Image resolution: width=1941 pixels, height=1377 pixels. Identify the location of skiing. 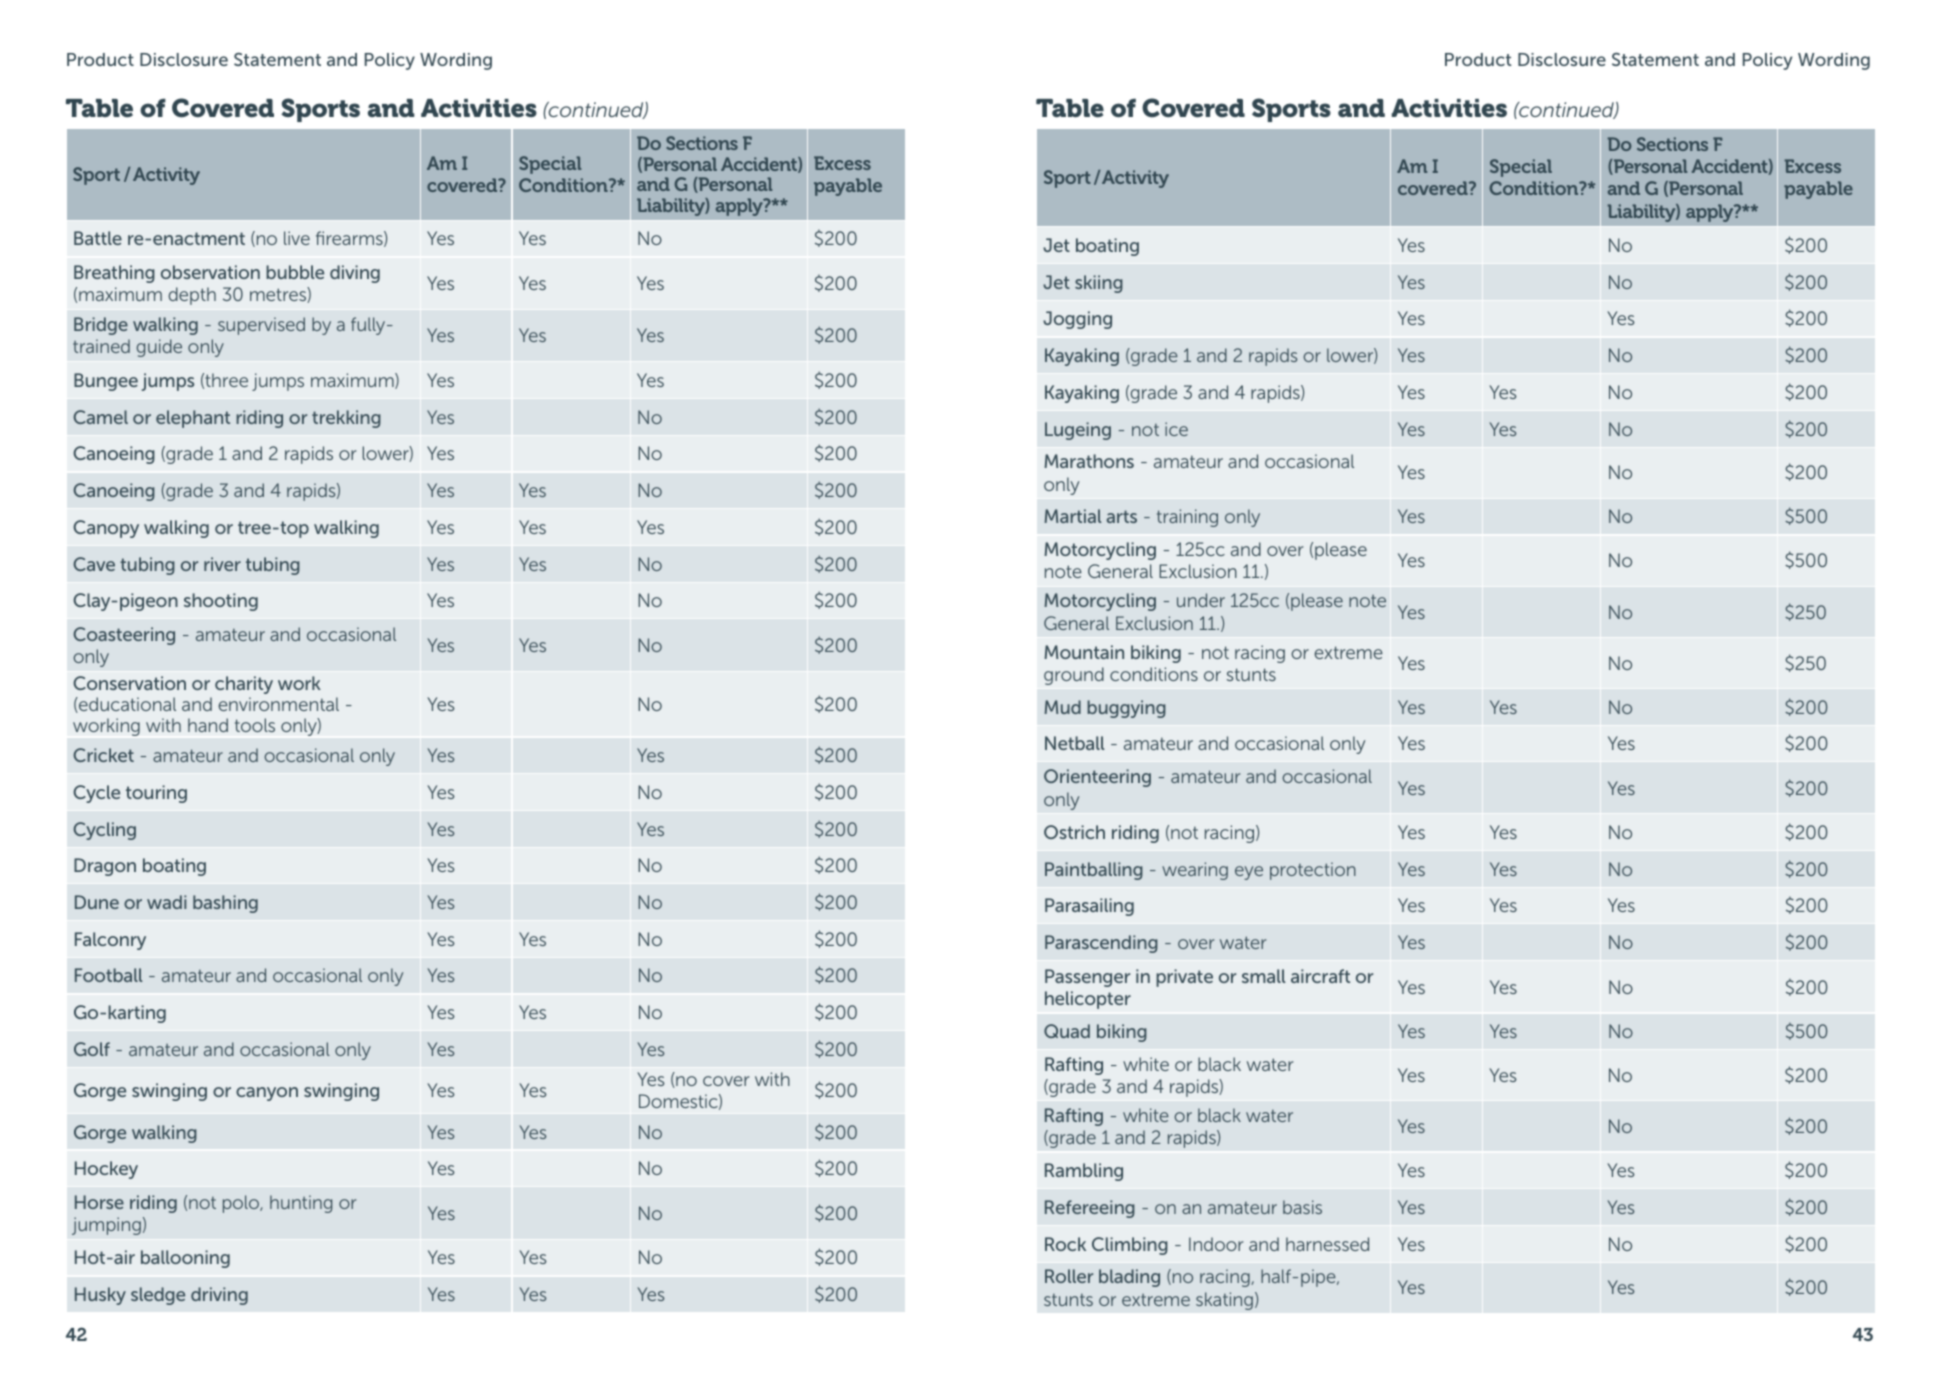
(1099, 284).
